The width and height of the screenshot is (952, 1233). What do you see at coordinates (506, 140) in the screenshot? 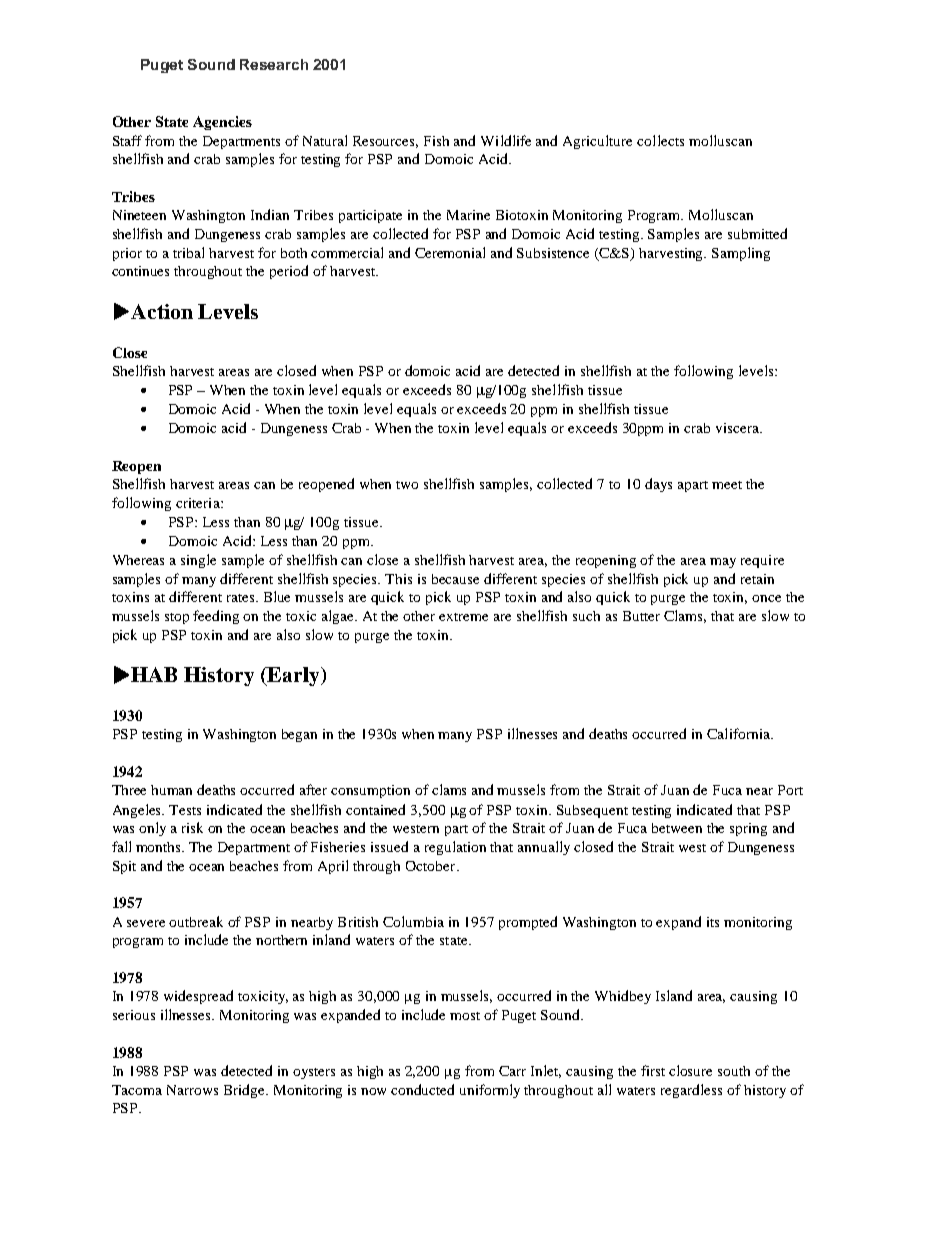
I see `Wildlife` at bounding box center [506, 140].
